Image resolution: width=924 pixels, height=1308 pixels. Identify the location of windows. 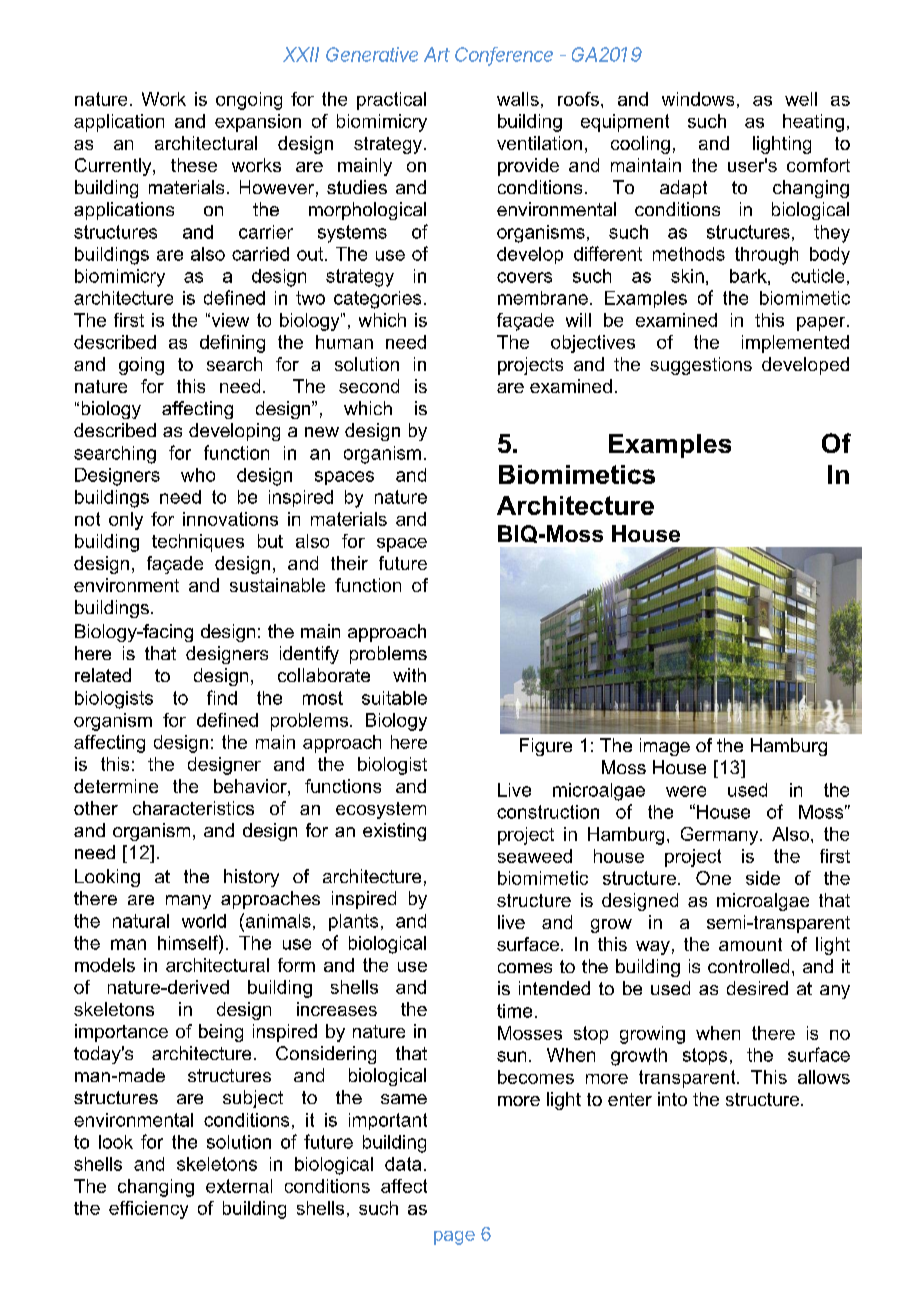
(698, 99).
